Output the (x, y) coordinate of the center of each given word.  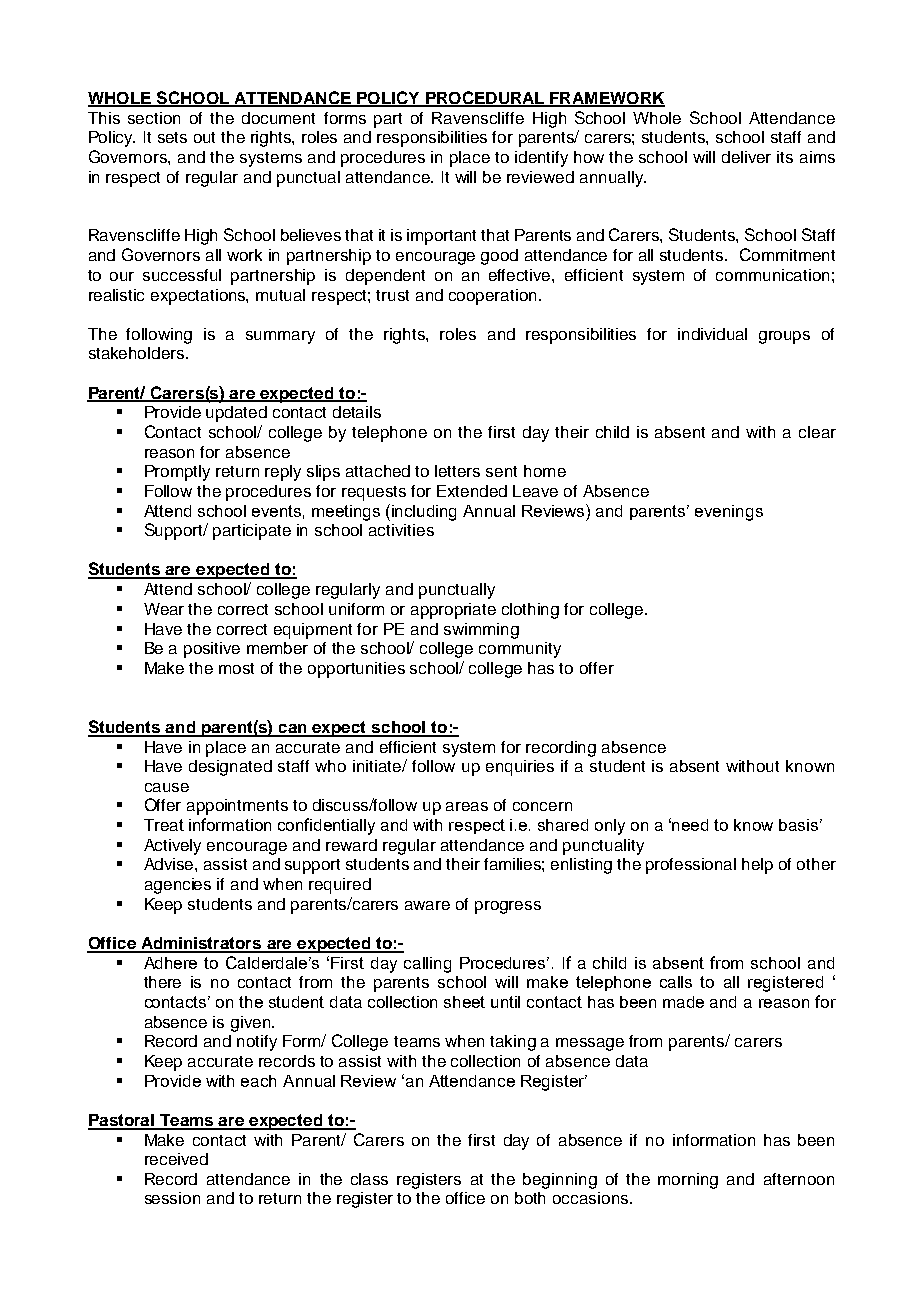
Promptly (177, 473)
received (176, 1159)
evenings (729, 513)
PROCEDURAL (485, 98)
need (690, 825)
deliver (746, 157)
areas (467, 806)
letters (457, 471)
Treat (164, 825)
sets (172, 137)
